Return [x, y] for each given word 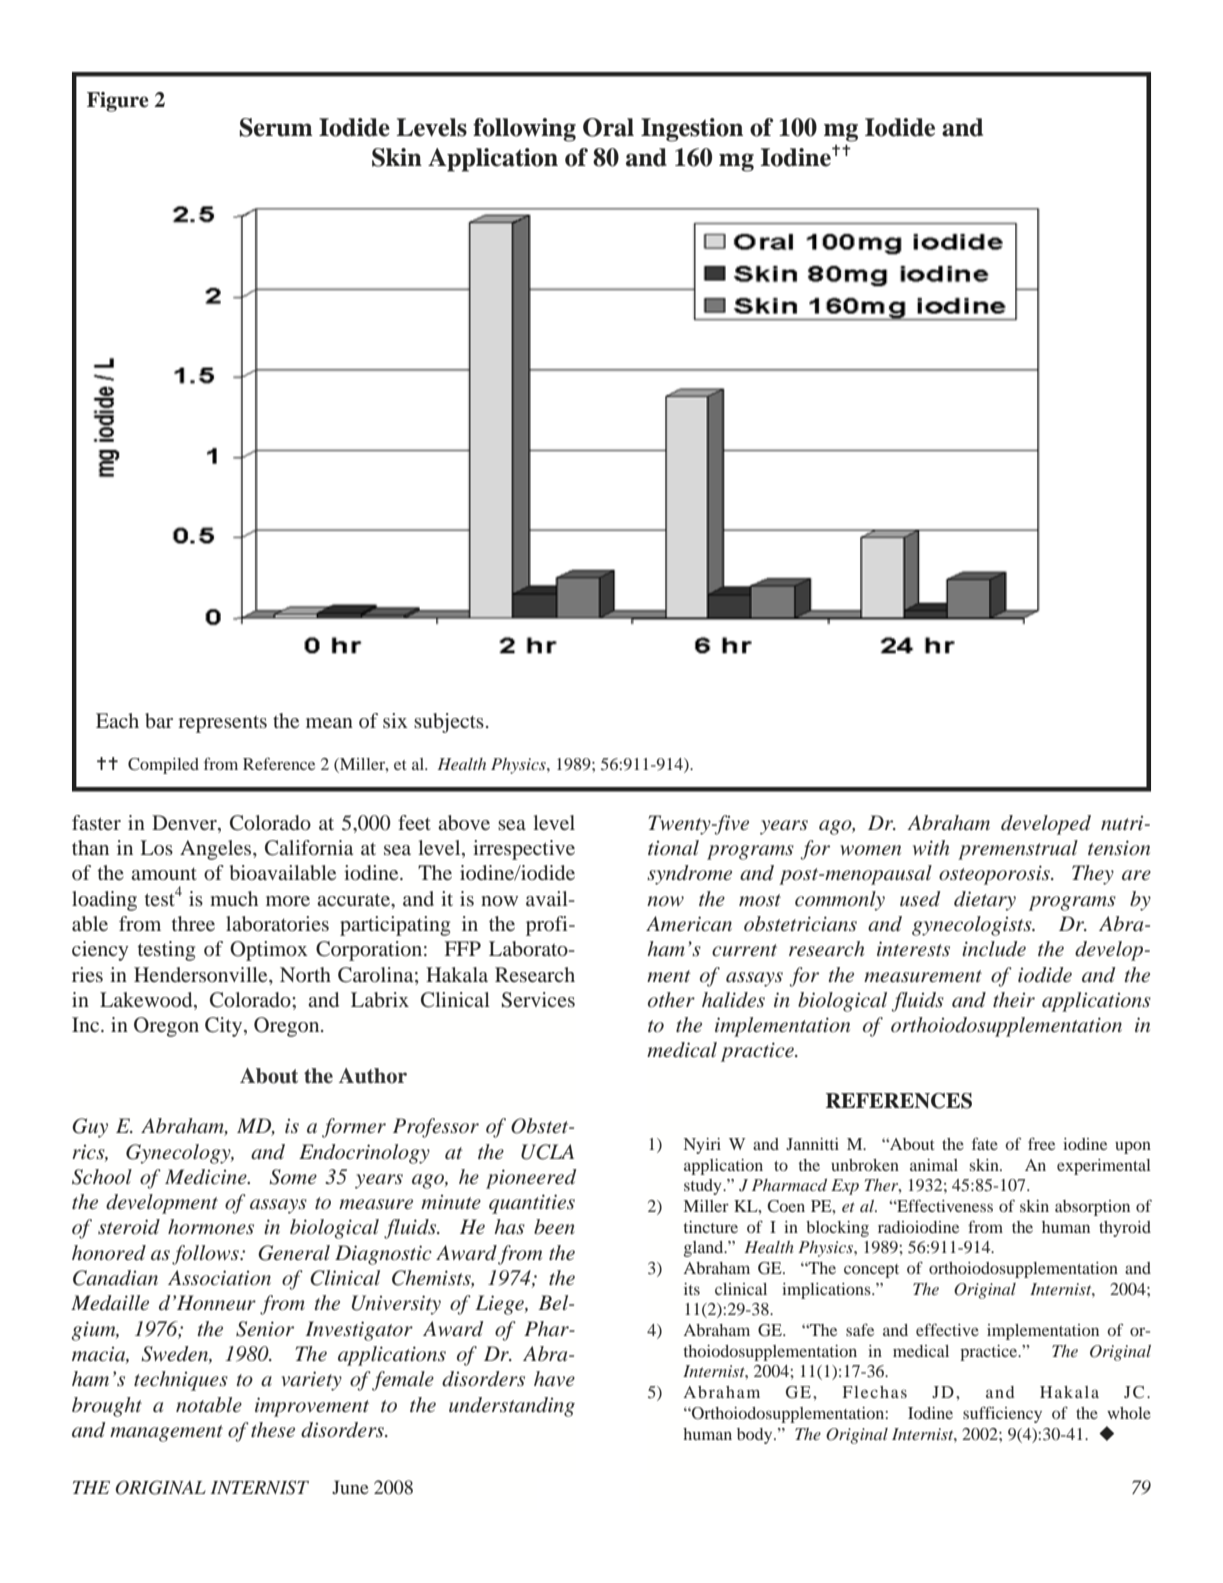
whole [1129, 1413]
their [1014, 999]
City [225, 1027]
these [273, 1429]
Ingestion [692, 130]
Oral [608, 127]
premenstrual [1018, 850]
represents [222, 724]
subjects [449, 723]
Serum [276, 127]
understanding [512, 1407]
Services [538, 1000]
